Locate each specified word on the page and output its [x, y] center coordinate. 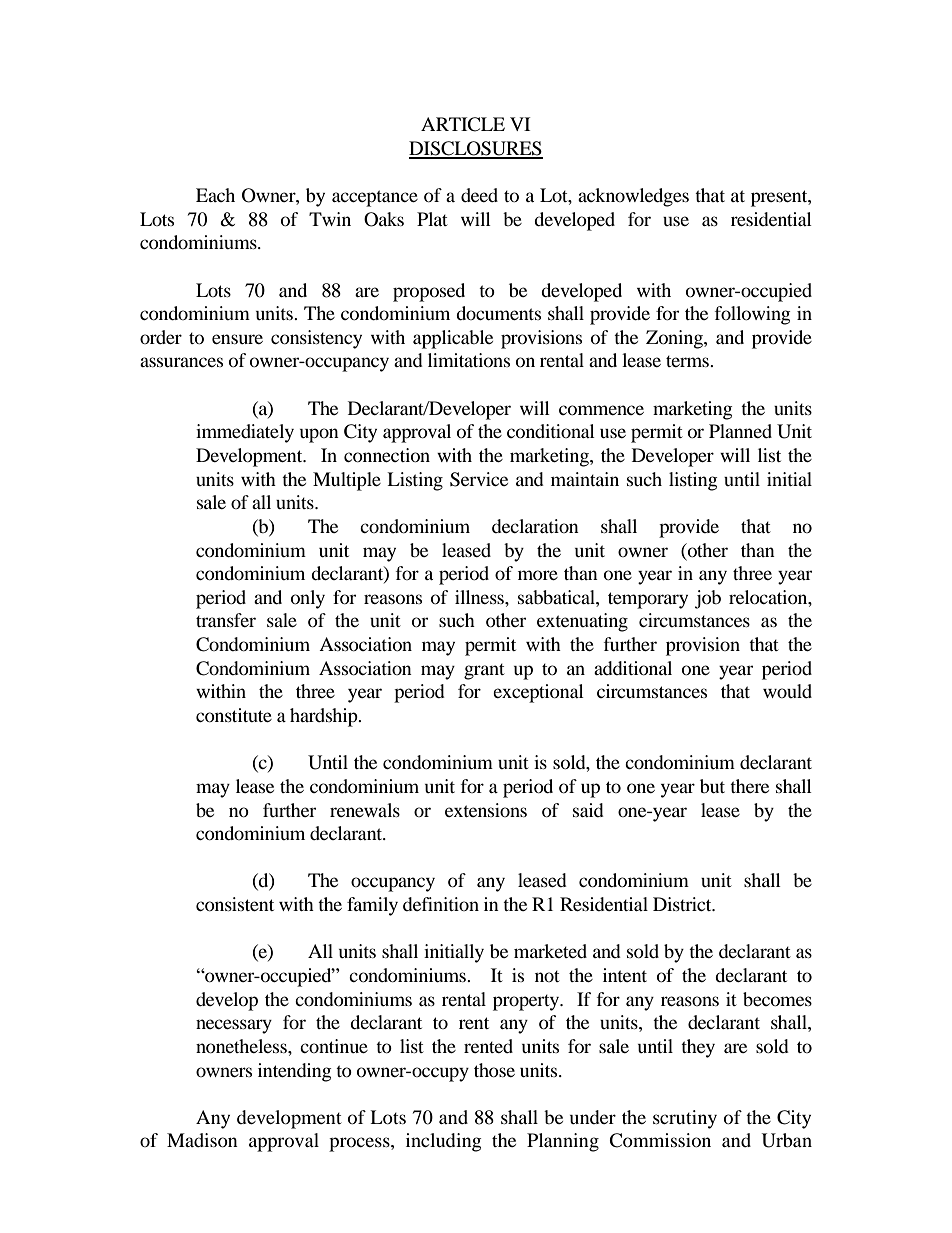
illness [480, 597]
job [708, 599]
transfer [226, 620]
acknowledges [633, 197]
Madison [202, 1140]
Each [215, 195]
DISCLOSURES [476, 149]
